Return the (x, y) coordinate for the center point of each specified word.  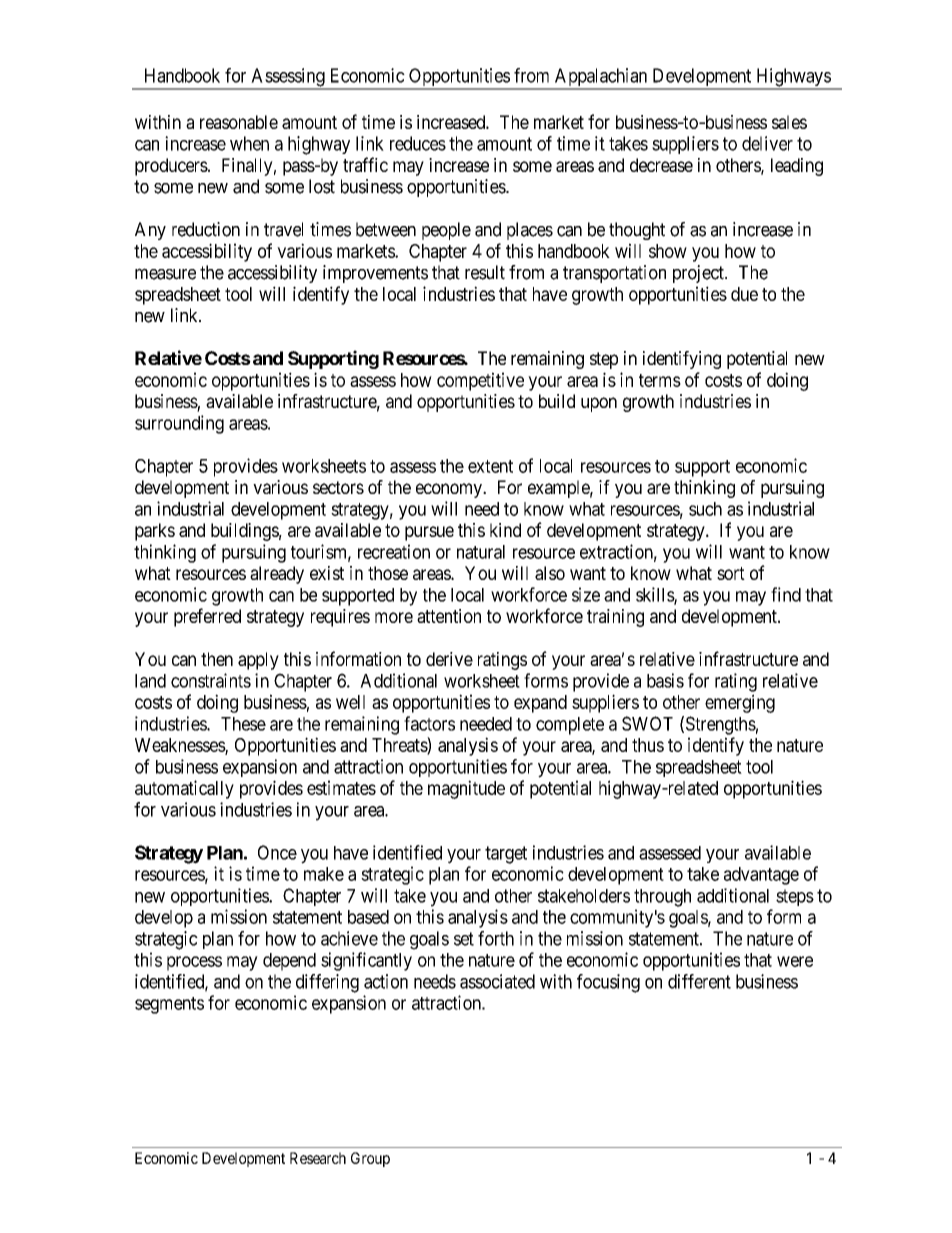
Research (318, 1158)
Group (370, 1159)
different (699, 981)
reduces (418, 143)
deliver (767, 143)
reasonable (239, 122)
